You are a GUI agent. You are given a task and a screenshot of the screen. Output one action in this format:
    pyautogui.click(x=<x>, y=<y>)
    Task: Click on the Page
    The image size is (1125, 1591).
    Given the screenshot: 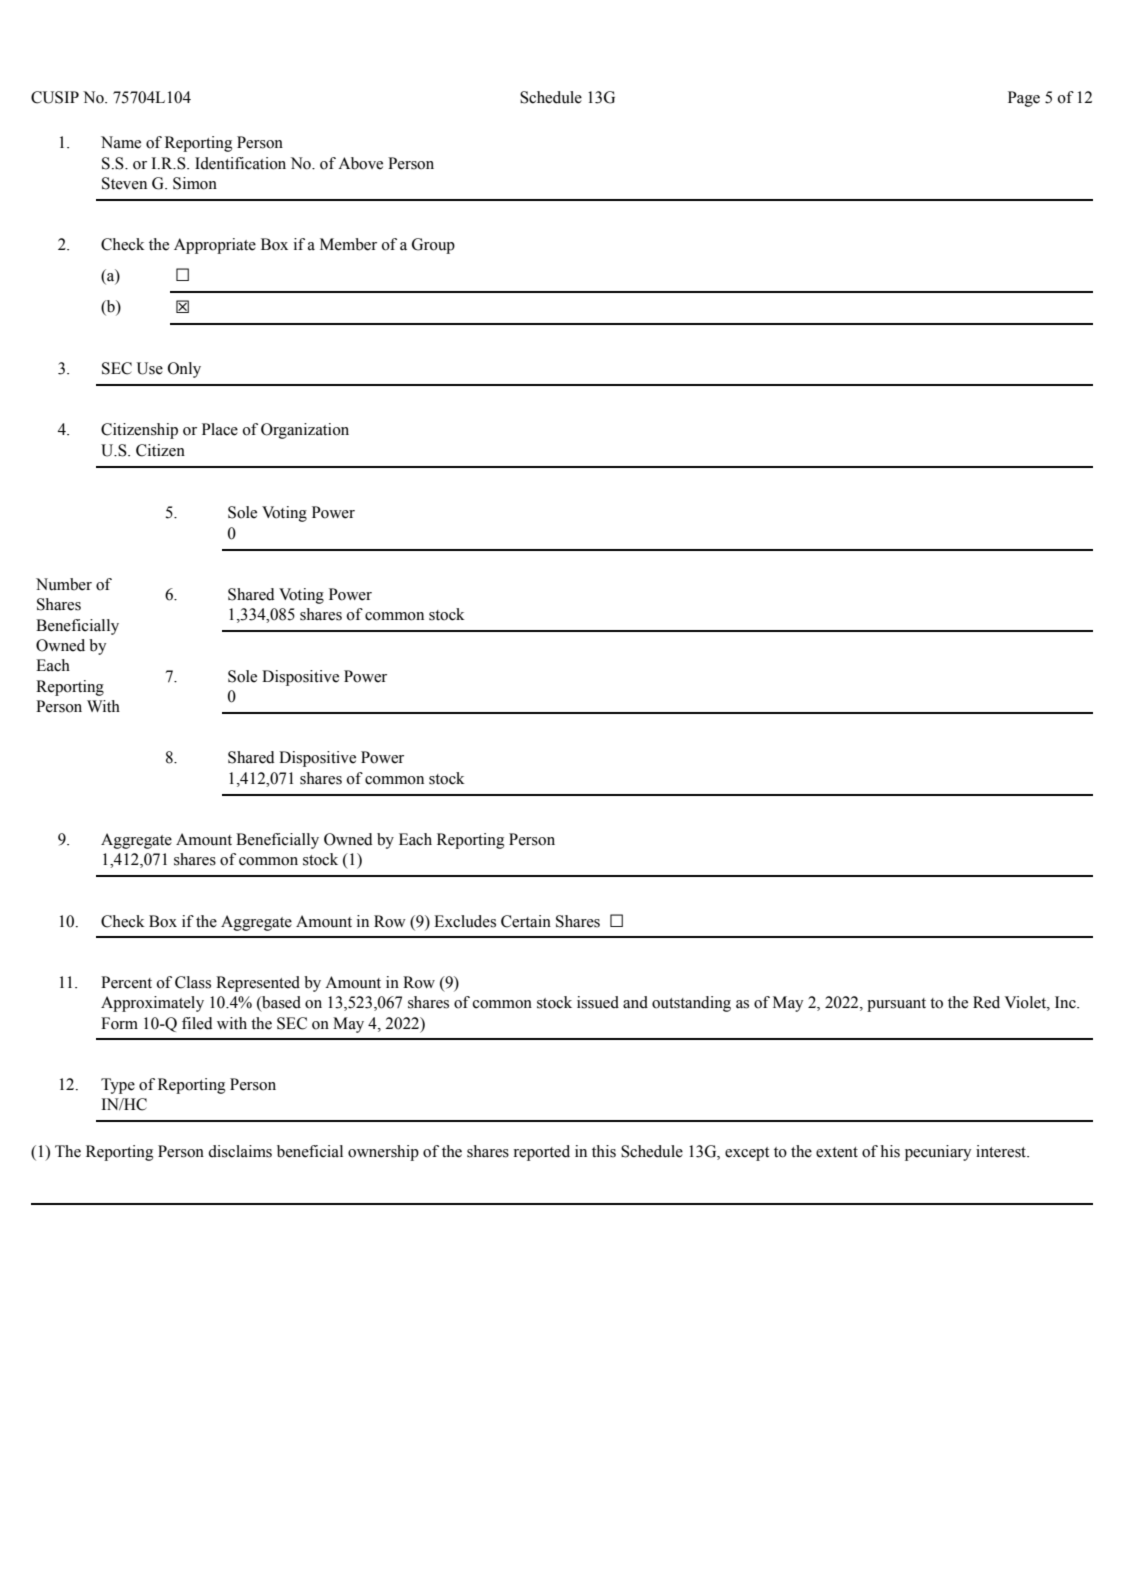 What is the action you would take?
    pyautogui.click(x=1024, y=99)
